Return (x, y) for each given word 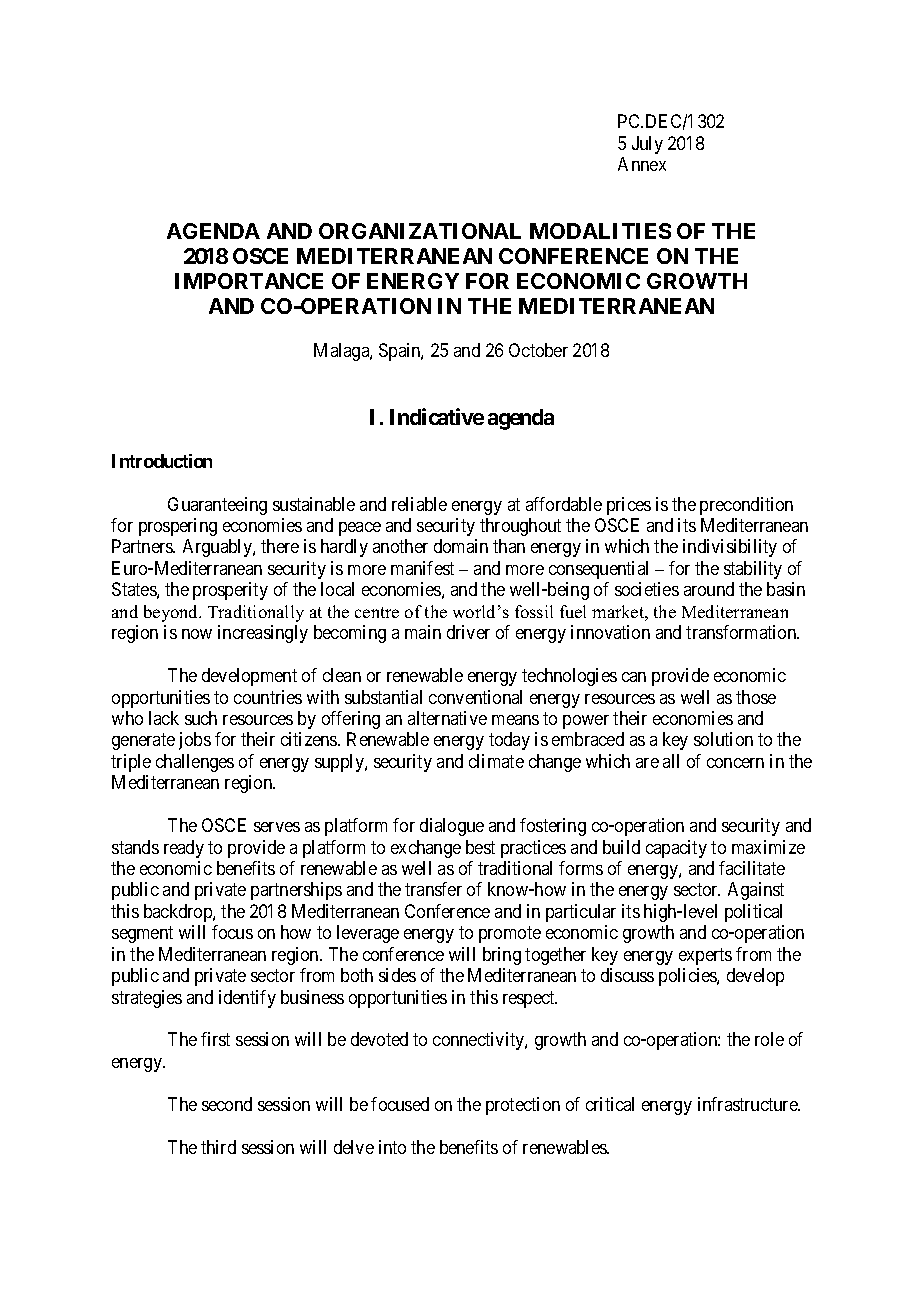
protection (523, 1106)
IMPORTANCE (249, 281)
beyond (172, 613)
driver (468, 632)
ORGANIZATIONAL (420, 231)
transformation (742, 632)
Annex (642, 164)
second (227, 1104)
